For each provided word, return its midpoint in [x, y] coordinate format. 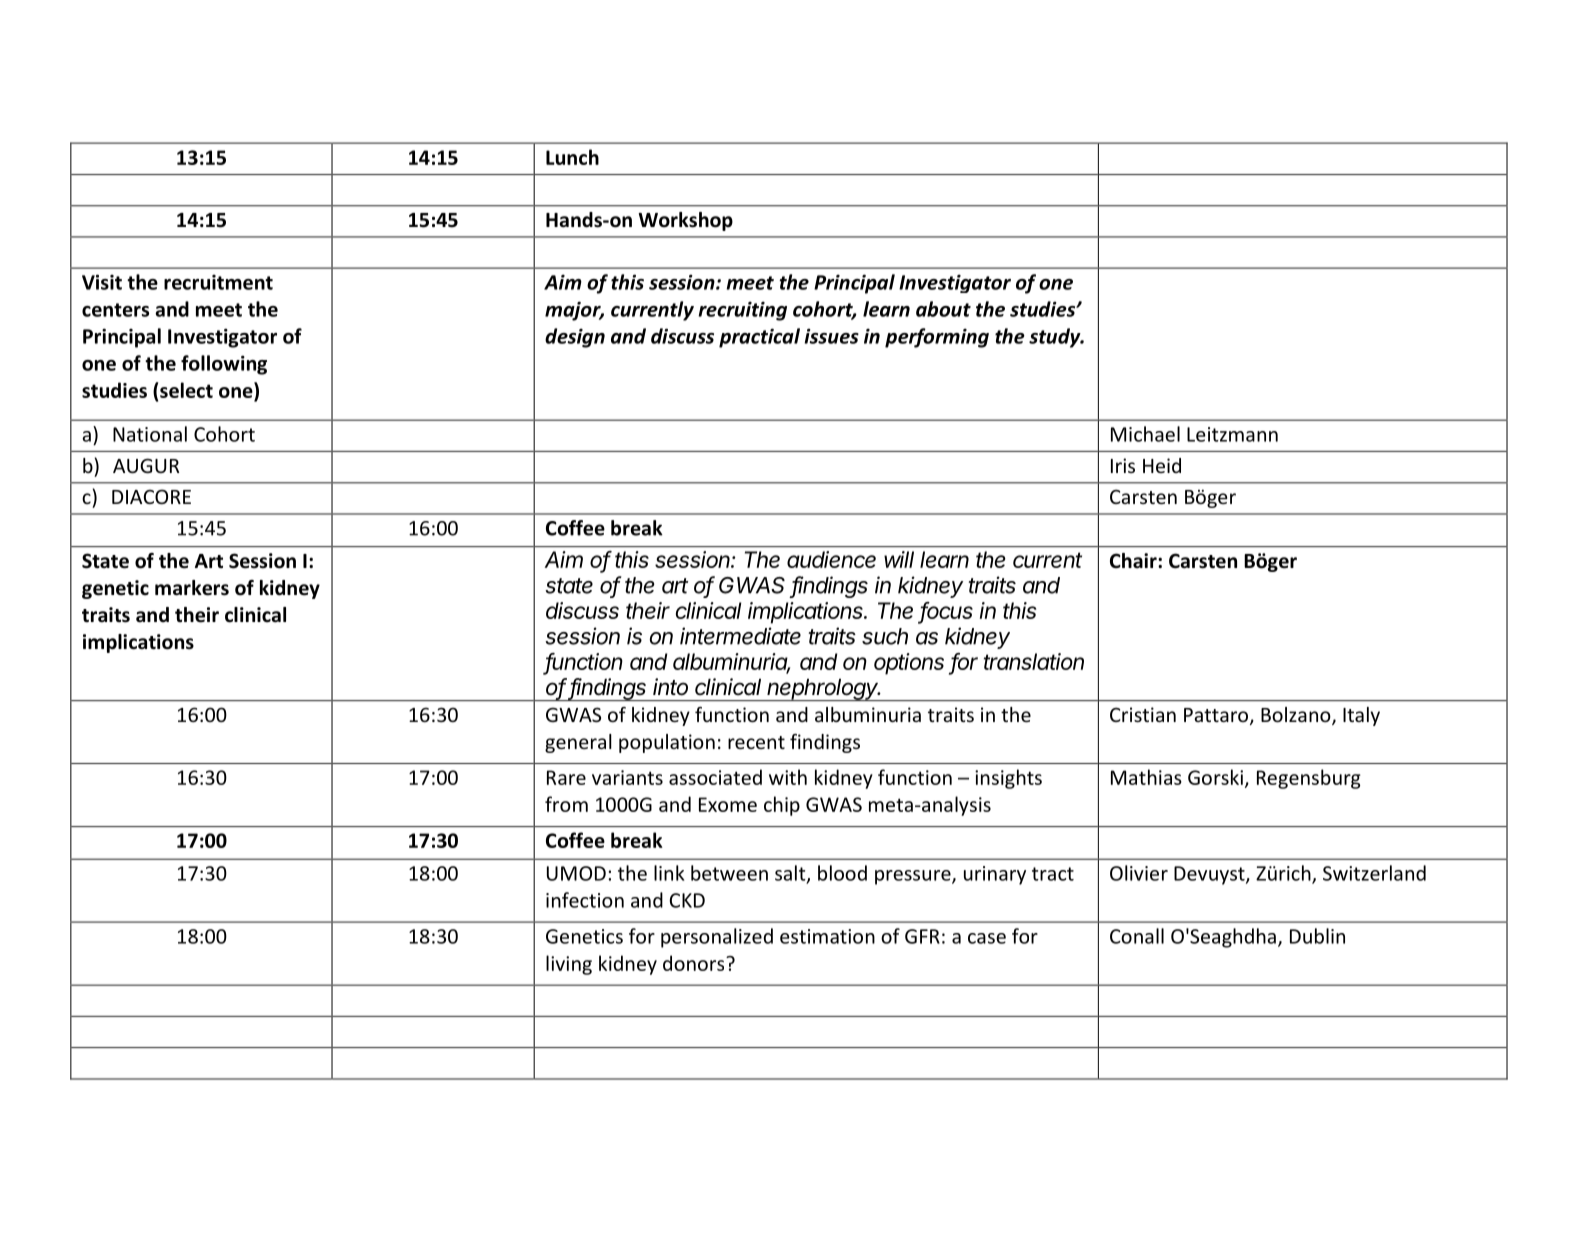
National [150, 434]
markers [192, 588]
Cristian [1143, 714]
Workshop [685, 221]
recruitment [218, 282]
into [670, 687]
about [943, 309]
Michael [1145, 434]
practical [759, 338]
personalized [717, 938]
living [569, 965]
